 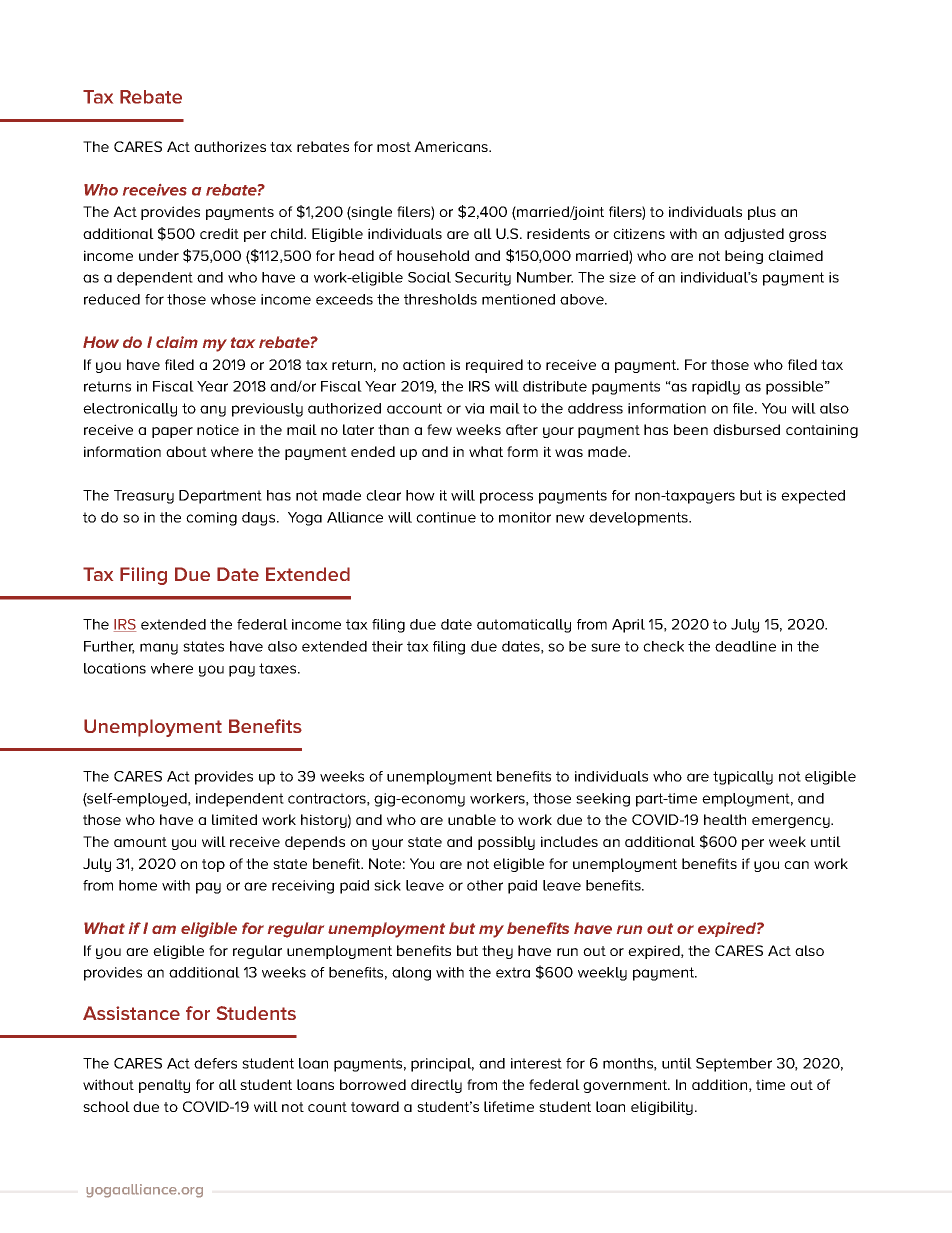 I want to click on top, so click(x=213, y=865).
